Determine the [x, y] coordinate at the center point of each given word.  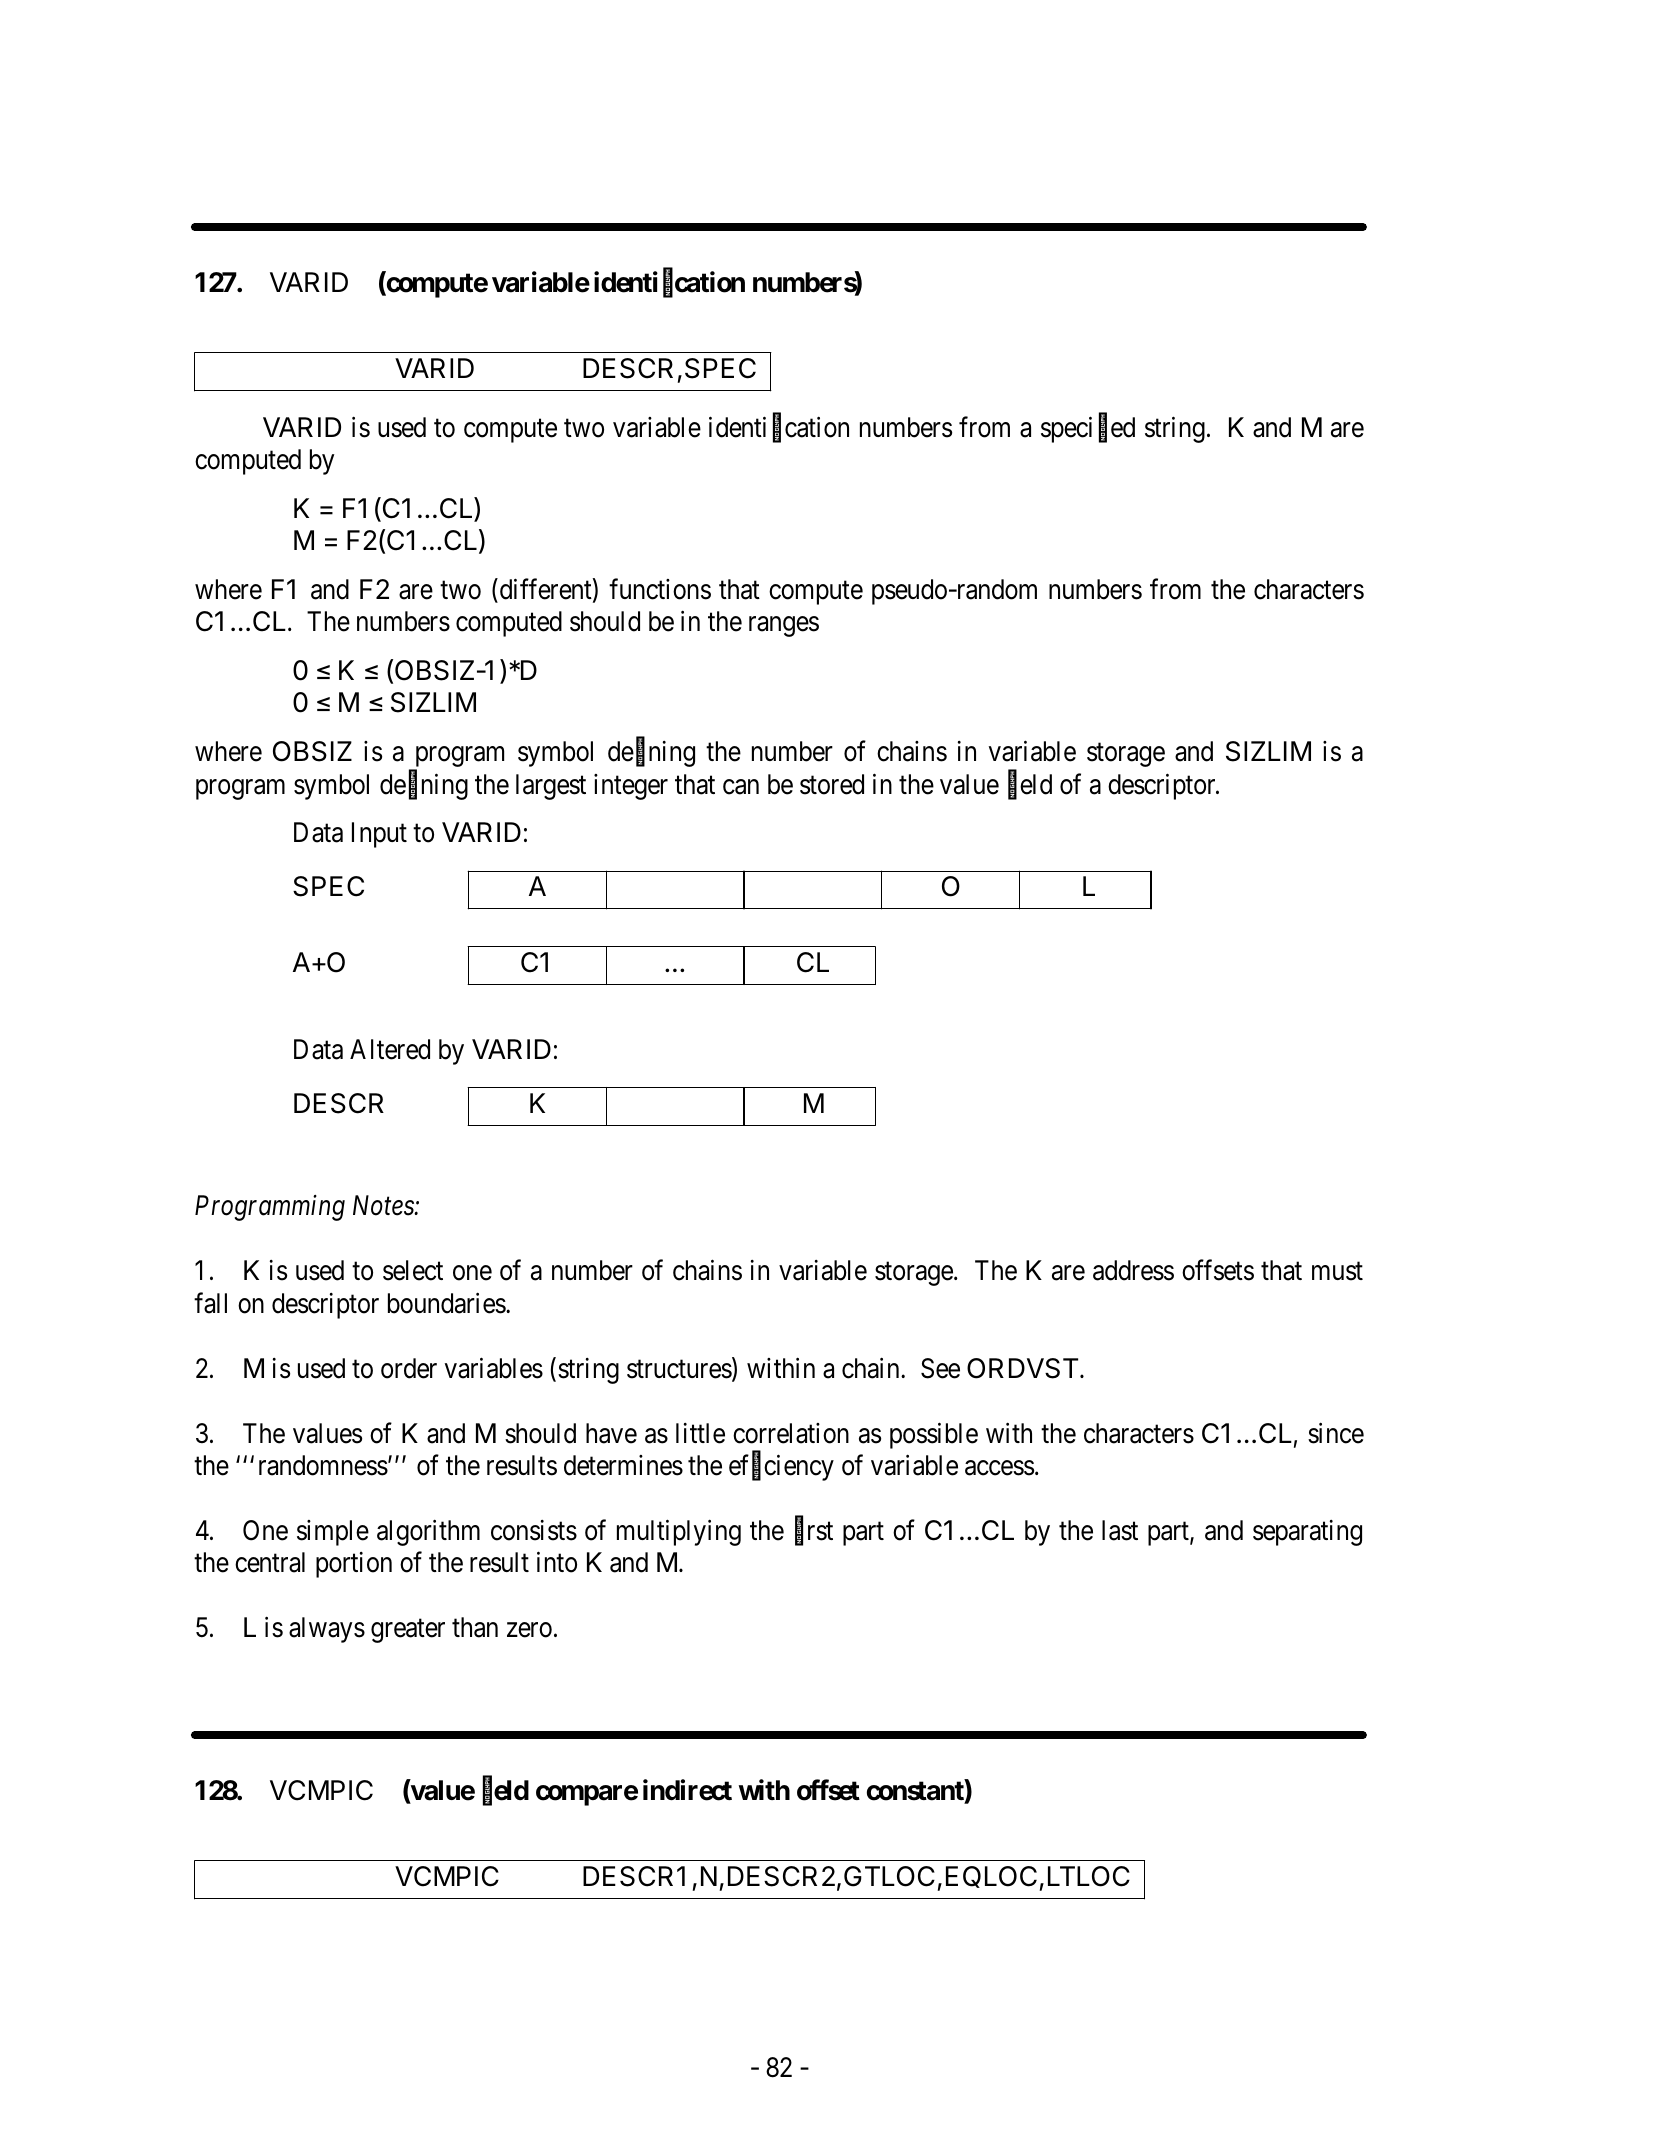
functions [660, 589]
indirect [687, 1790]
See [940, 1368]
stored [832, 784]
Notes [384, 1206]
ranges [784, 627]
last [1120, 1530]
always [327, 1630]
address [1133, 1270]
